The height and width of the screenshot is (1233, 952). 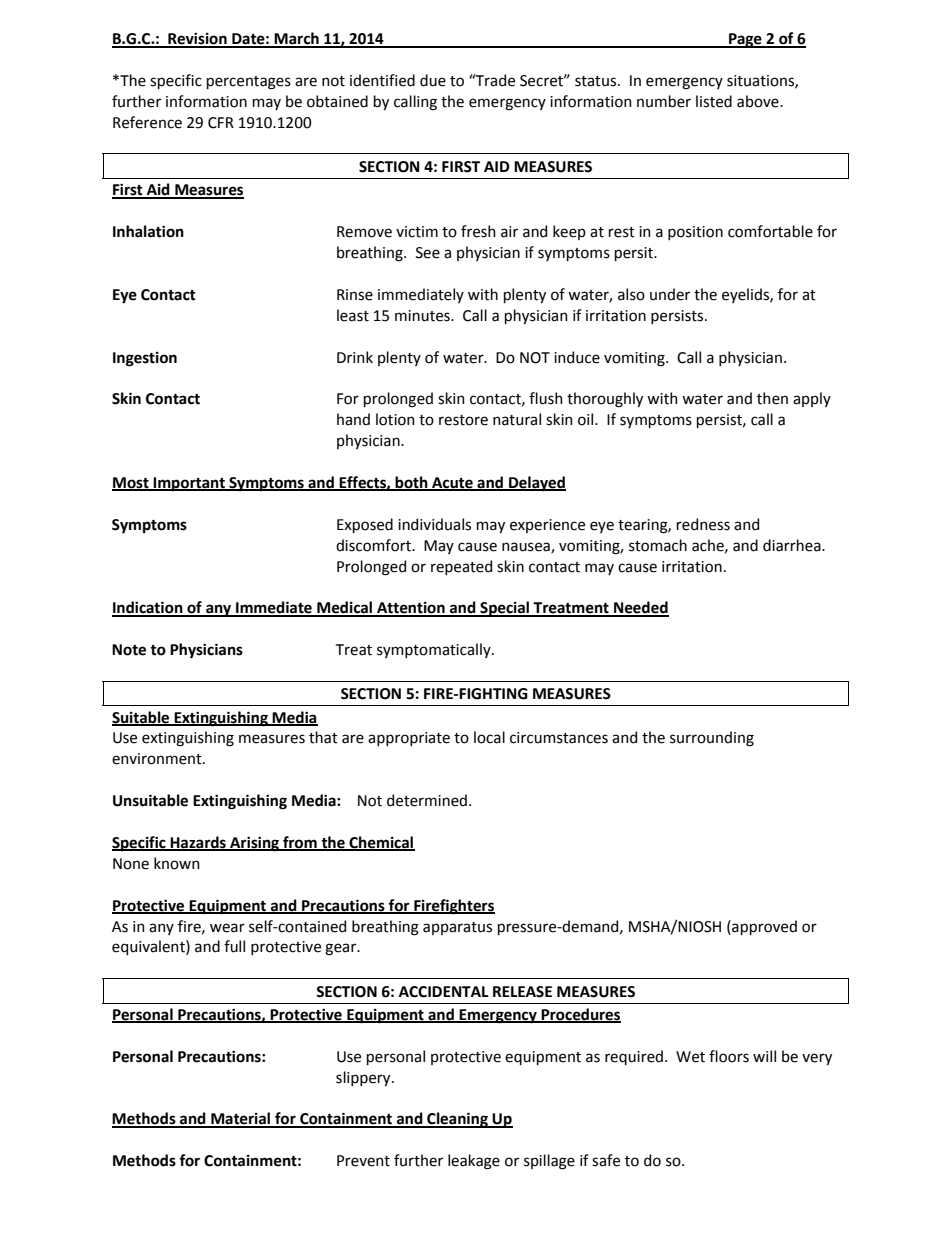 I want to click on Important, so click(x=189, y=484).
